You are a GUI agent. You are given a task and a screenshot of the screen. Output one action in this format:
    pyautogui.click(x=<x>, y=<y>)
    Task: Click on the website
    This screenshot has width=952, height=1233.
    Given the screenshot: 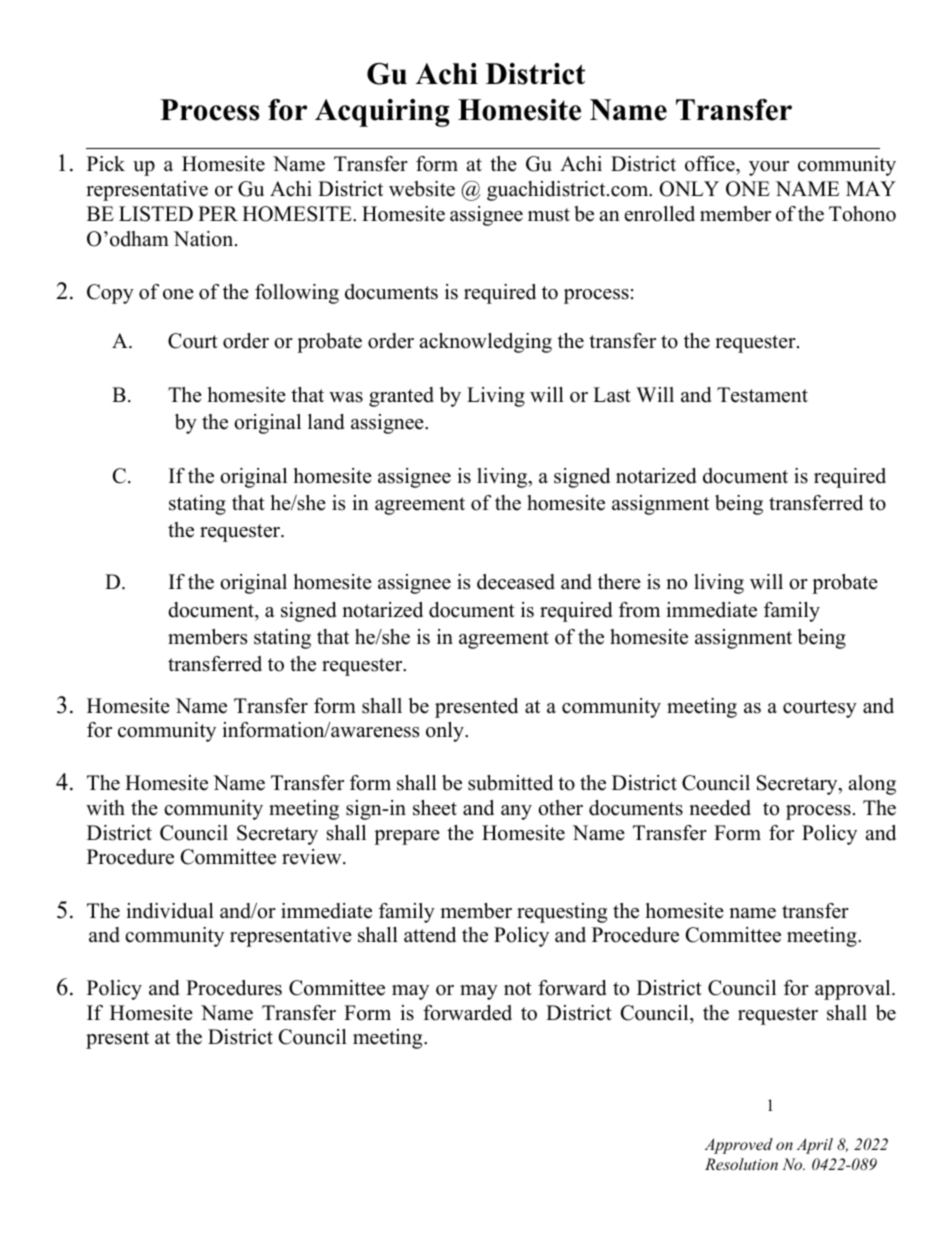 What is the action you would take?
    pyautogui.click(x=422, y=189)
